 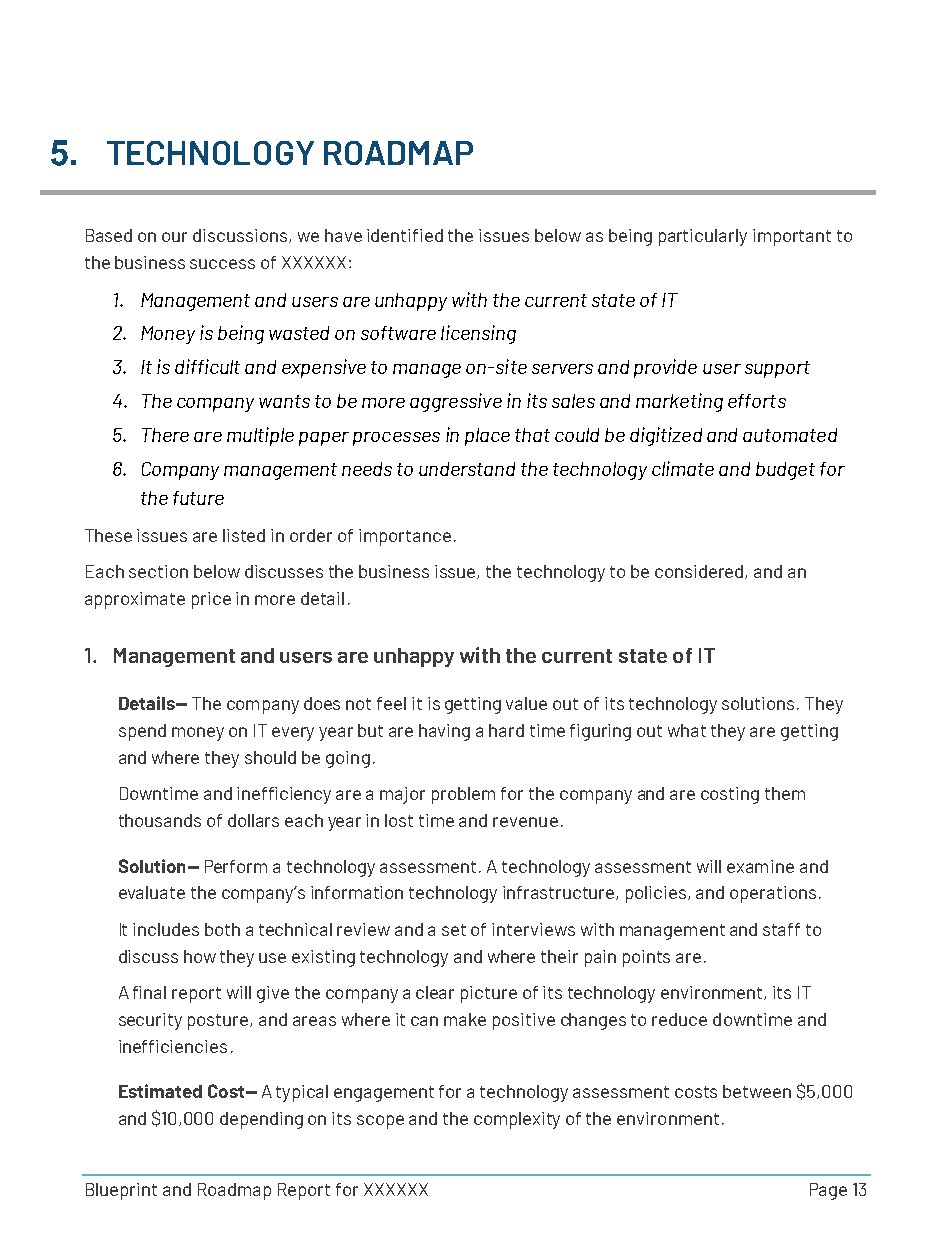 I want to click on particularly, so click(x=703, y=237).
